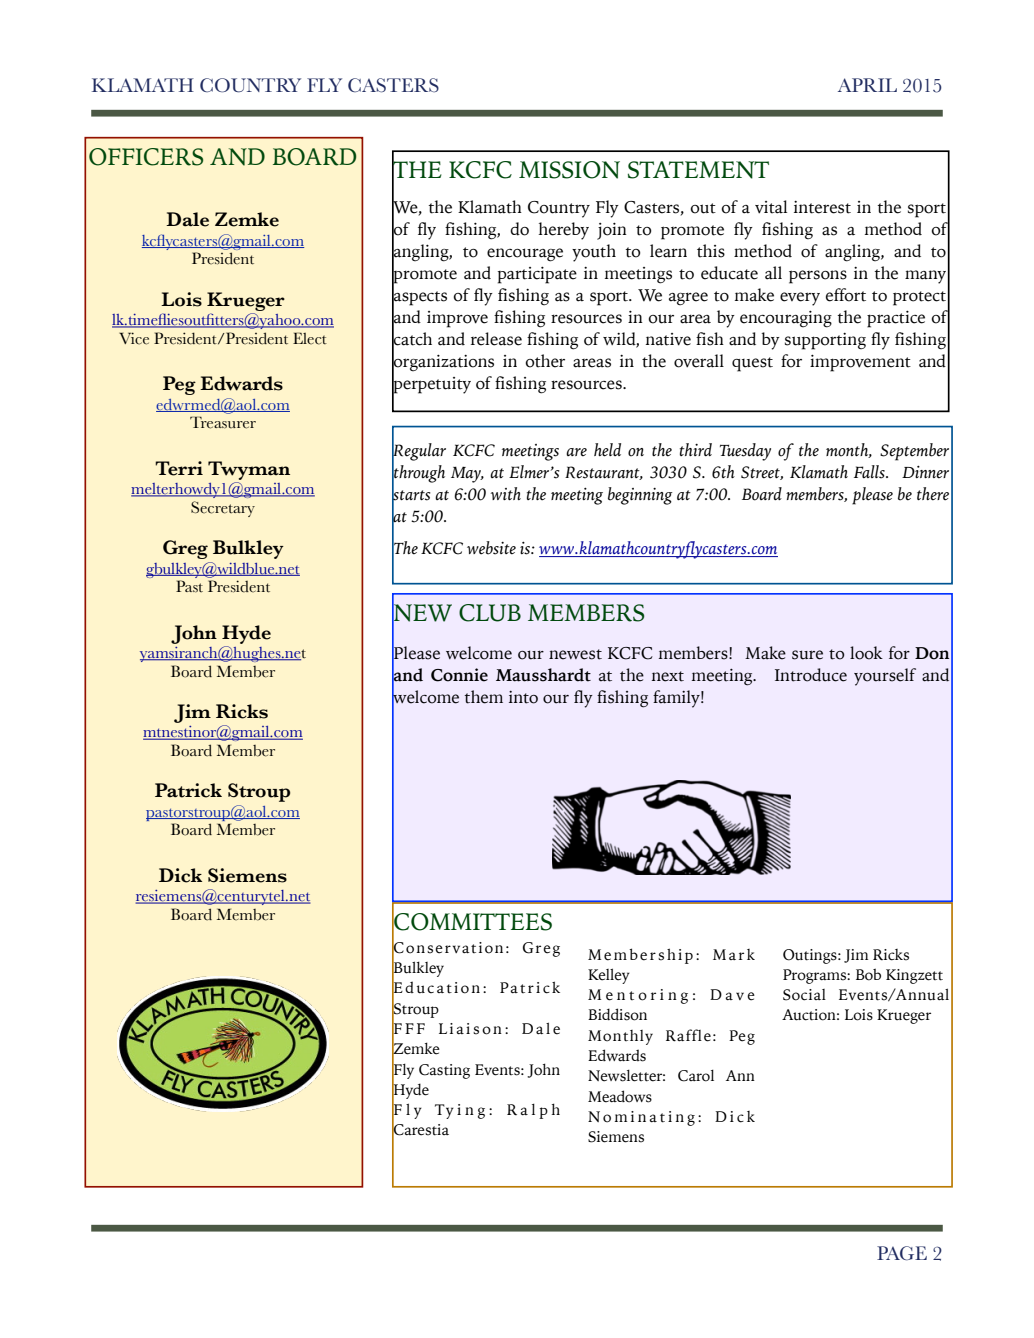 The width and height of the screenshot is (1034, 1338). Describe the element at coordinates (811, 675) in the screenshot. I see `Introduce` at that location.
